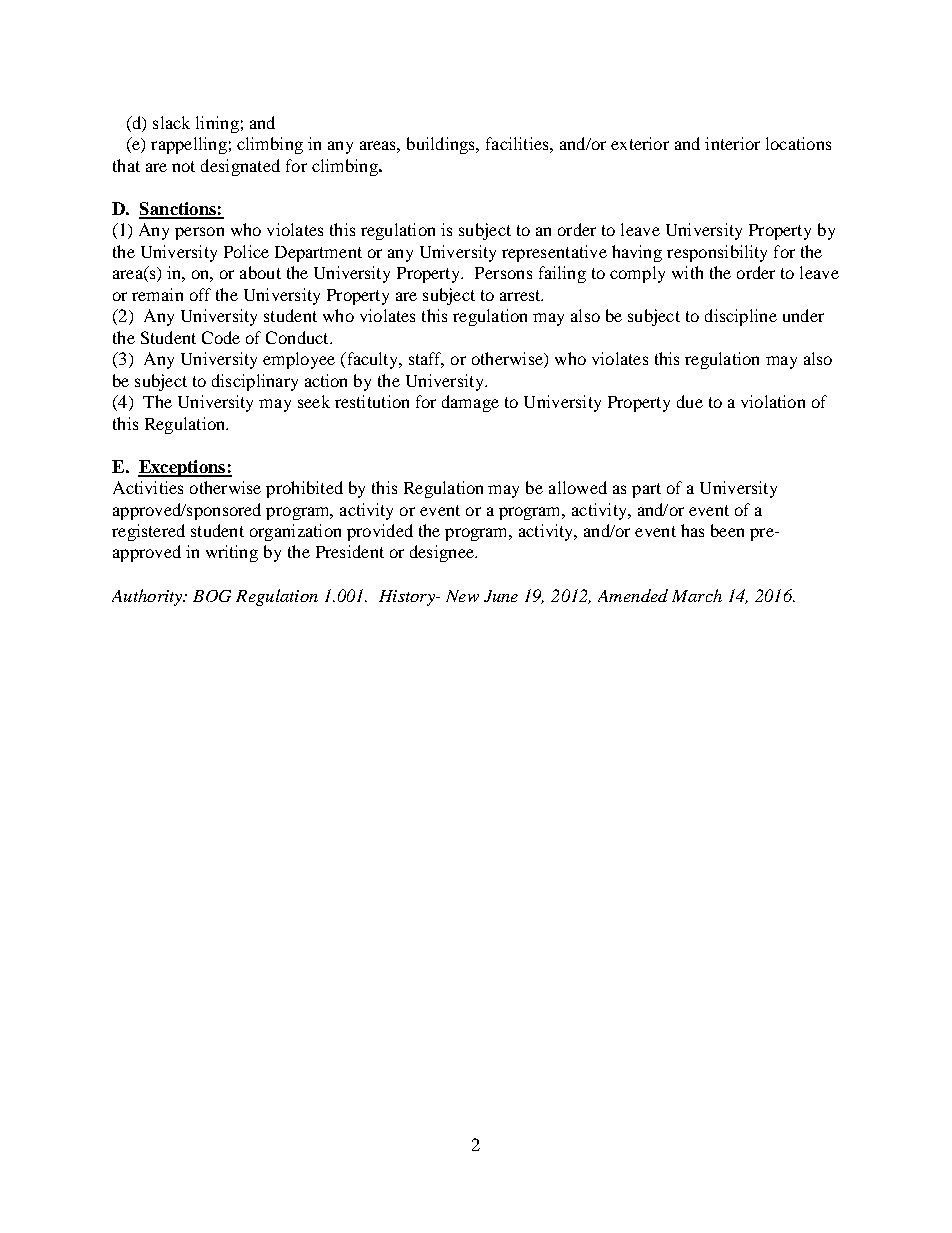 Image resolution: width=952 pixels, height=1233 pixels. I want to click on March, so click(697, 595).
